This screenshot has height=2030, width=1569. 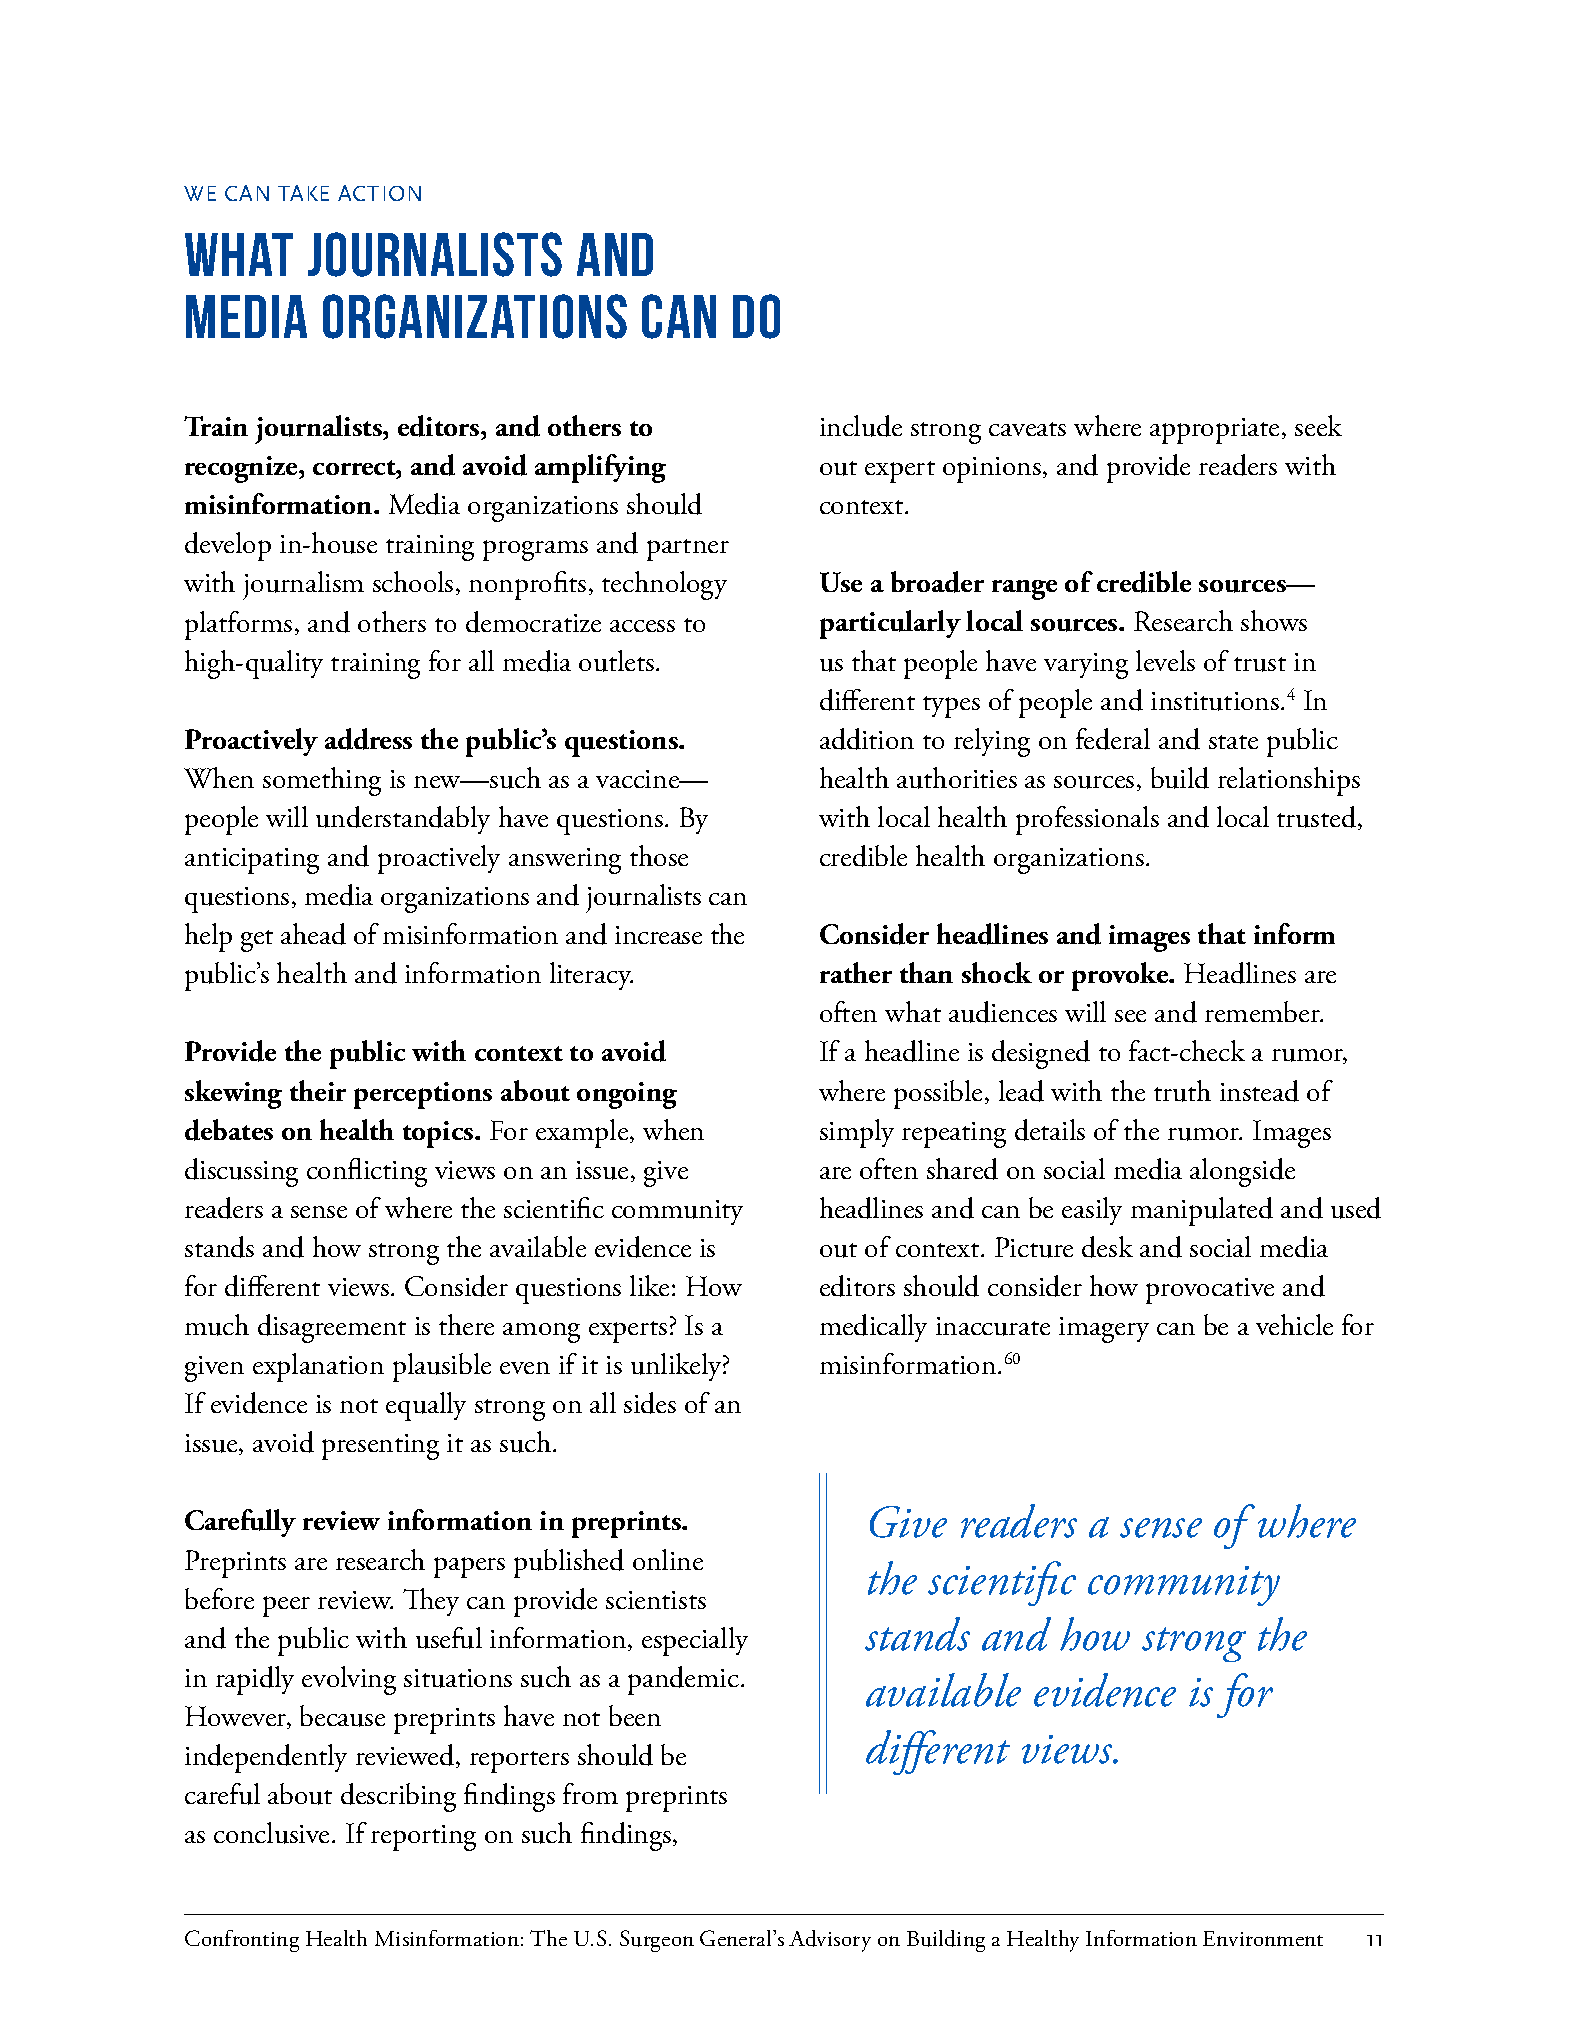 What do you see at coordinates (1182, 1091) in the screenshot?
I see `truth` at bounding box center [1182, 1091].
